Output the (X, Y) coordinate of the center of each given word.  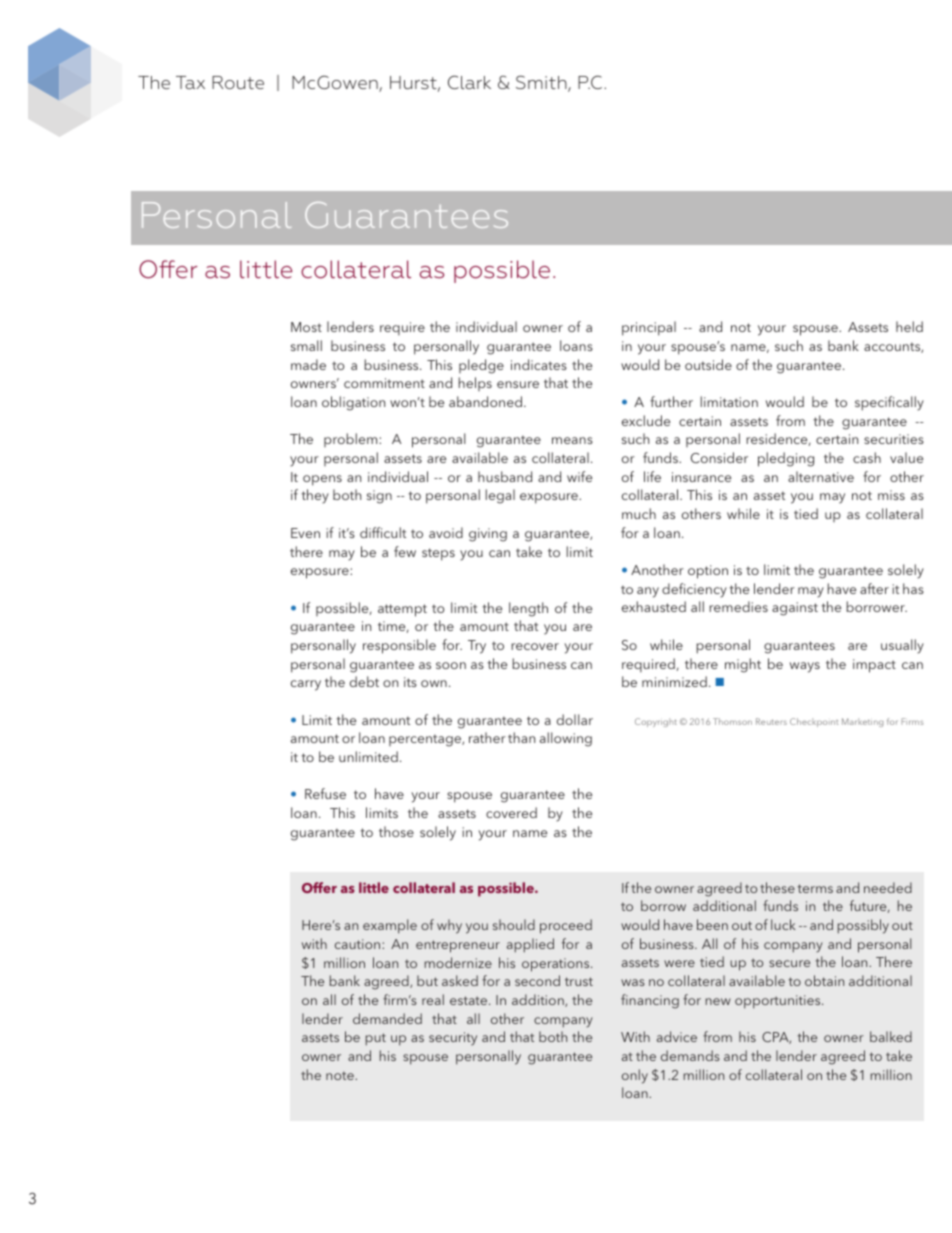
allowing (566, 739)
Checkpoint (814, 722)
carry (306, 685)
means (572, 440)
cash (867, 457)
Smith (542, 83)
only (635, 1076)
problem (352, 440)
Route (238, 82)
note (341, 1075)
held (909, 326)
